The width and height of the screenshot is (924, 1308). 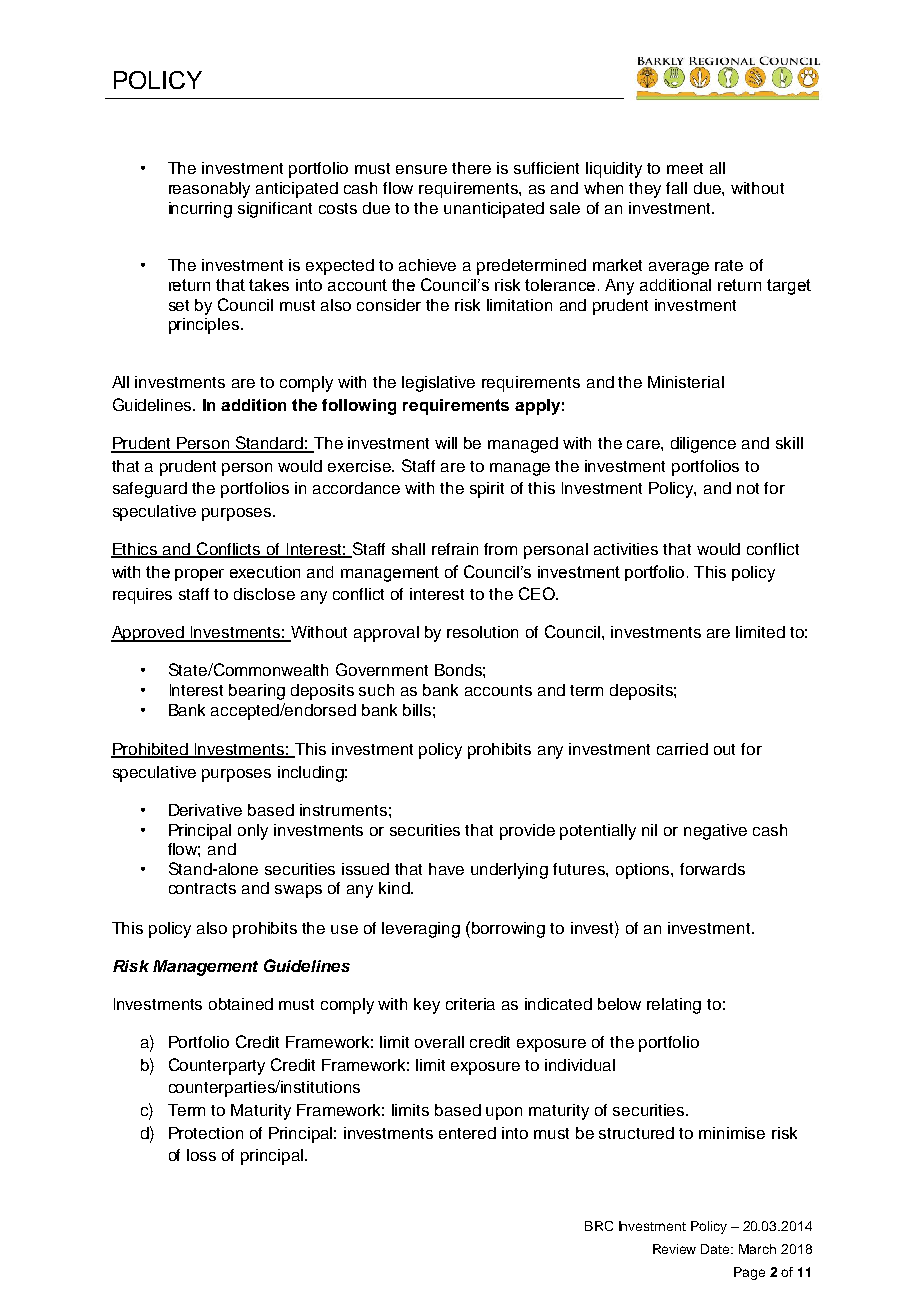 I want to click on there, so click(x=471, y=168).
